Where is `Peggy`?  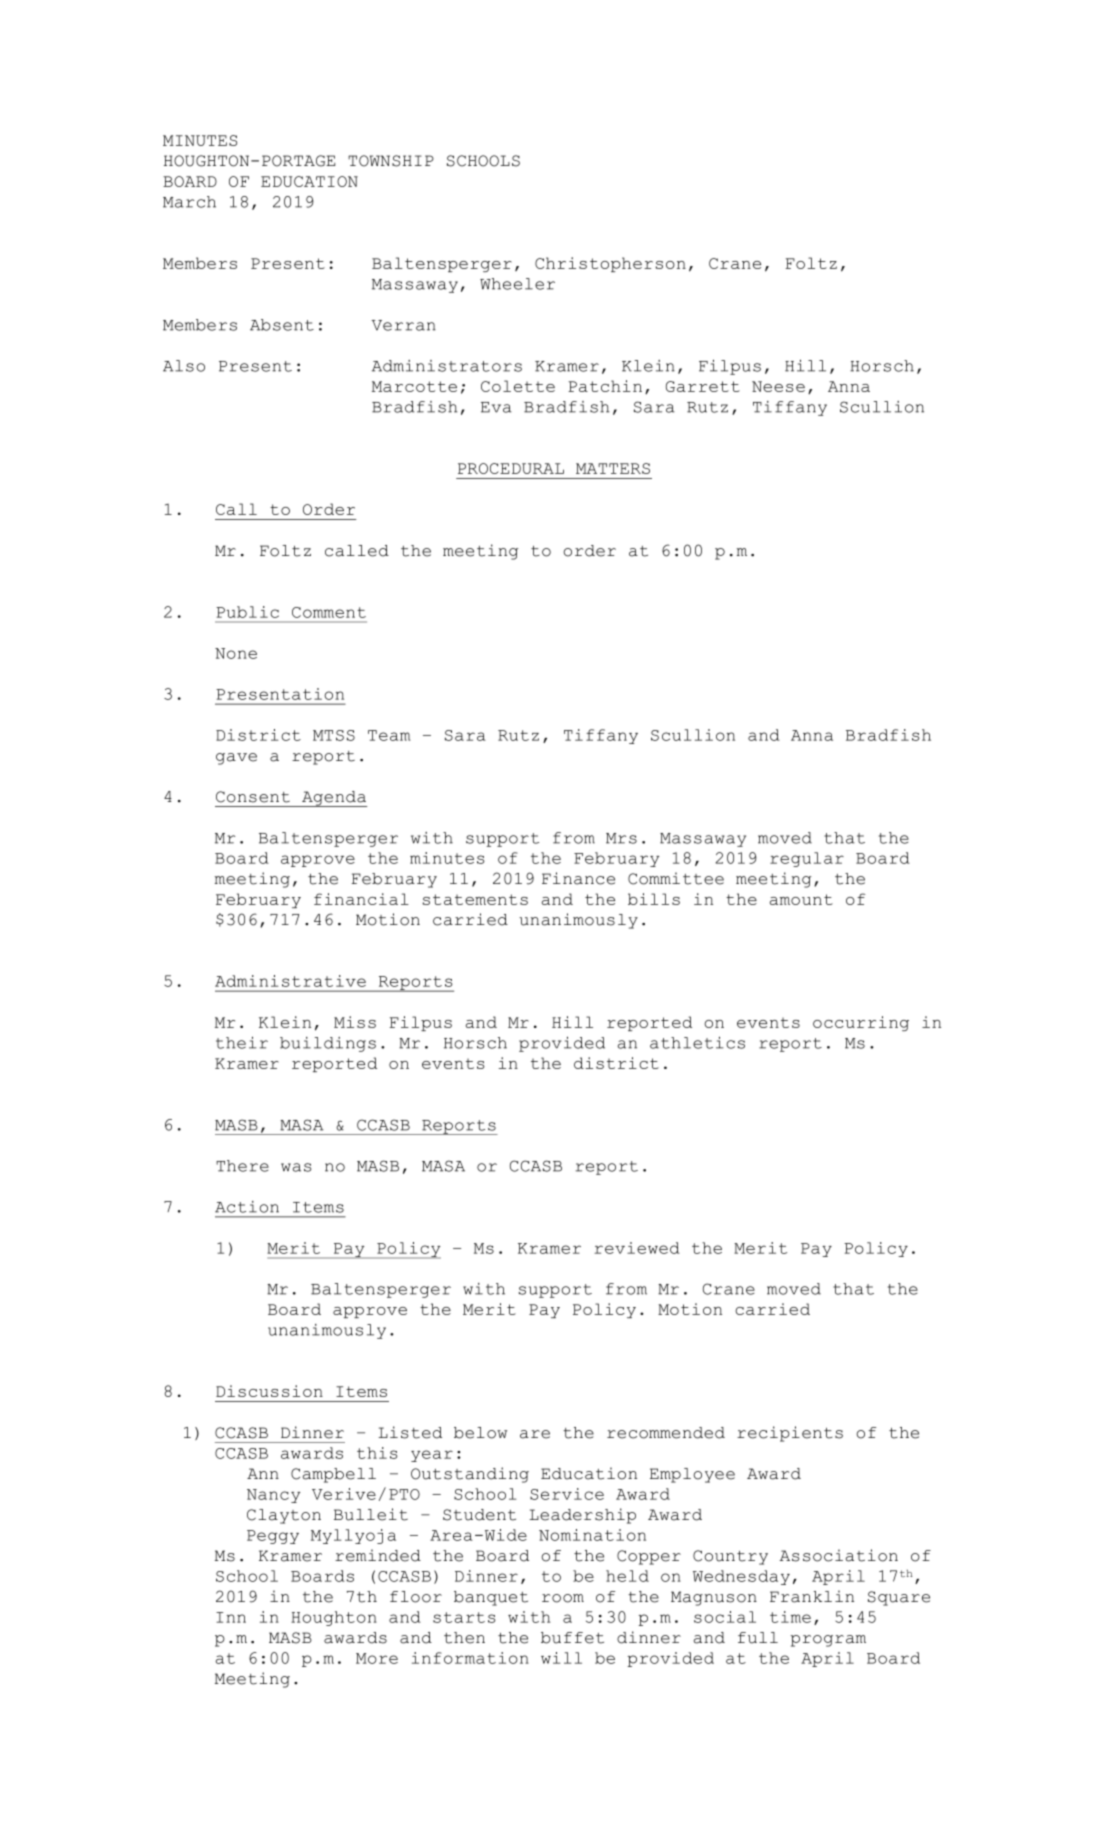 Peggy is located at coordinates (273, 1537).
